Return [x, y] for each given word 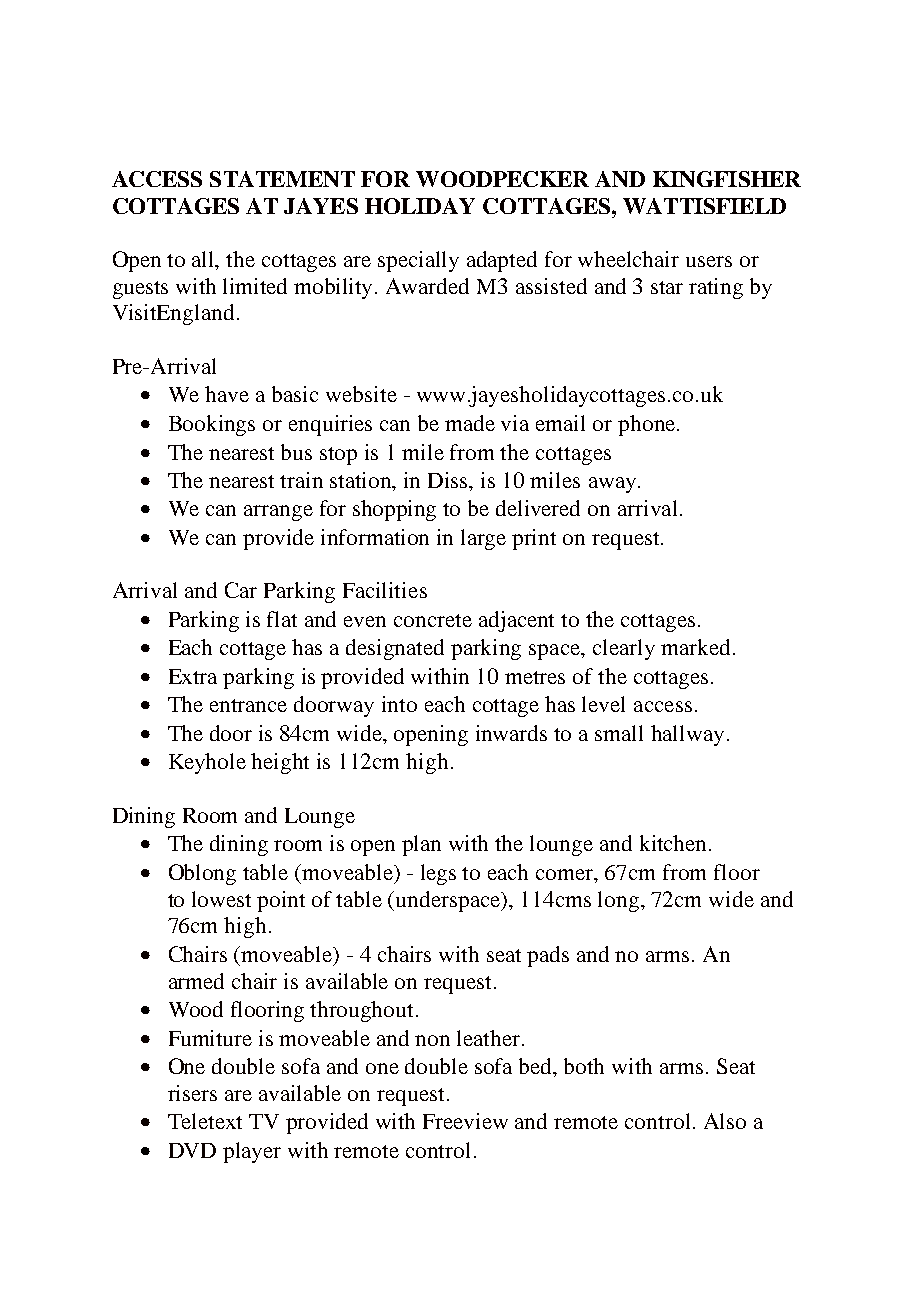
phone [648, 425]
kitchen [673, 843]
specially [418, 261]
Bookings [212, 425]
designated [395, 649]
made [470, 423]
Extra [193, 676]
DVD [192, 1150]
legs [438, 874]
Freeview [465, 1121]
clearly [624, 649]
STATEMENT [282, 179]
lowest [221, 899]
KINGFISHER [727, 179]
